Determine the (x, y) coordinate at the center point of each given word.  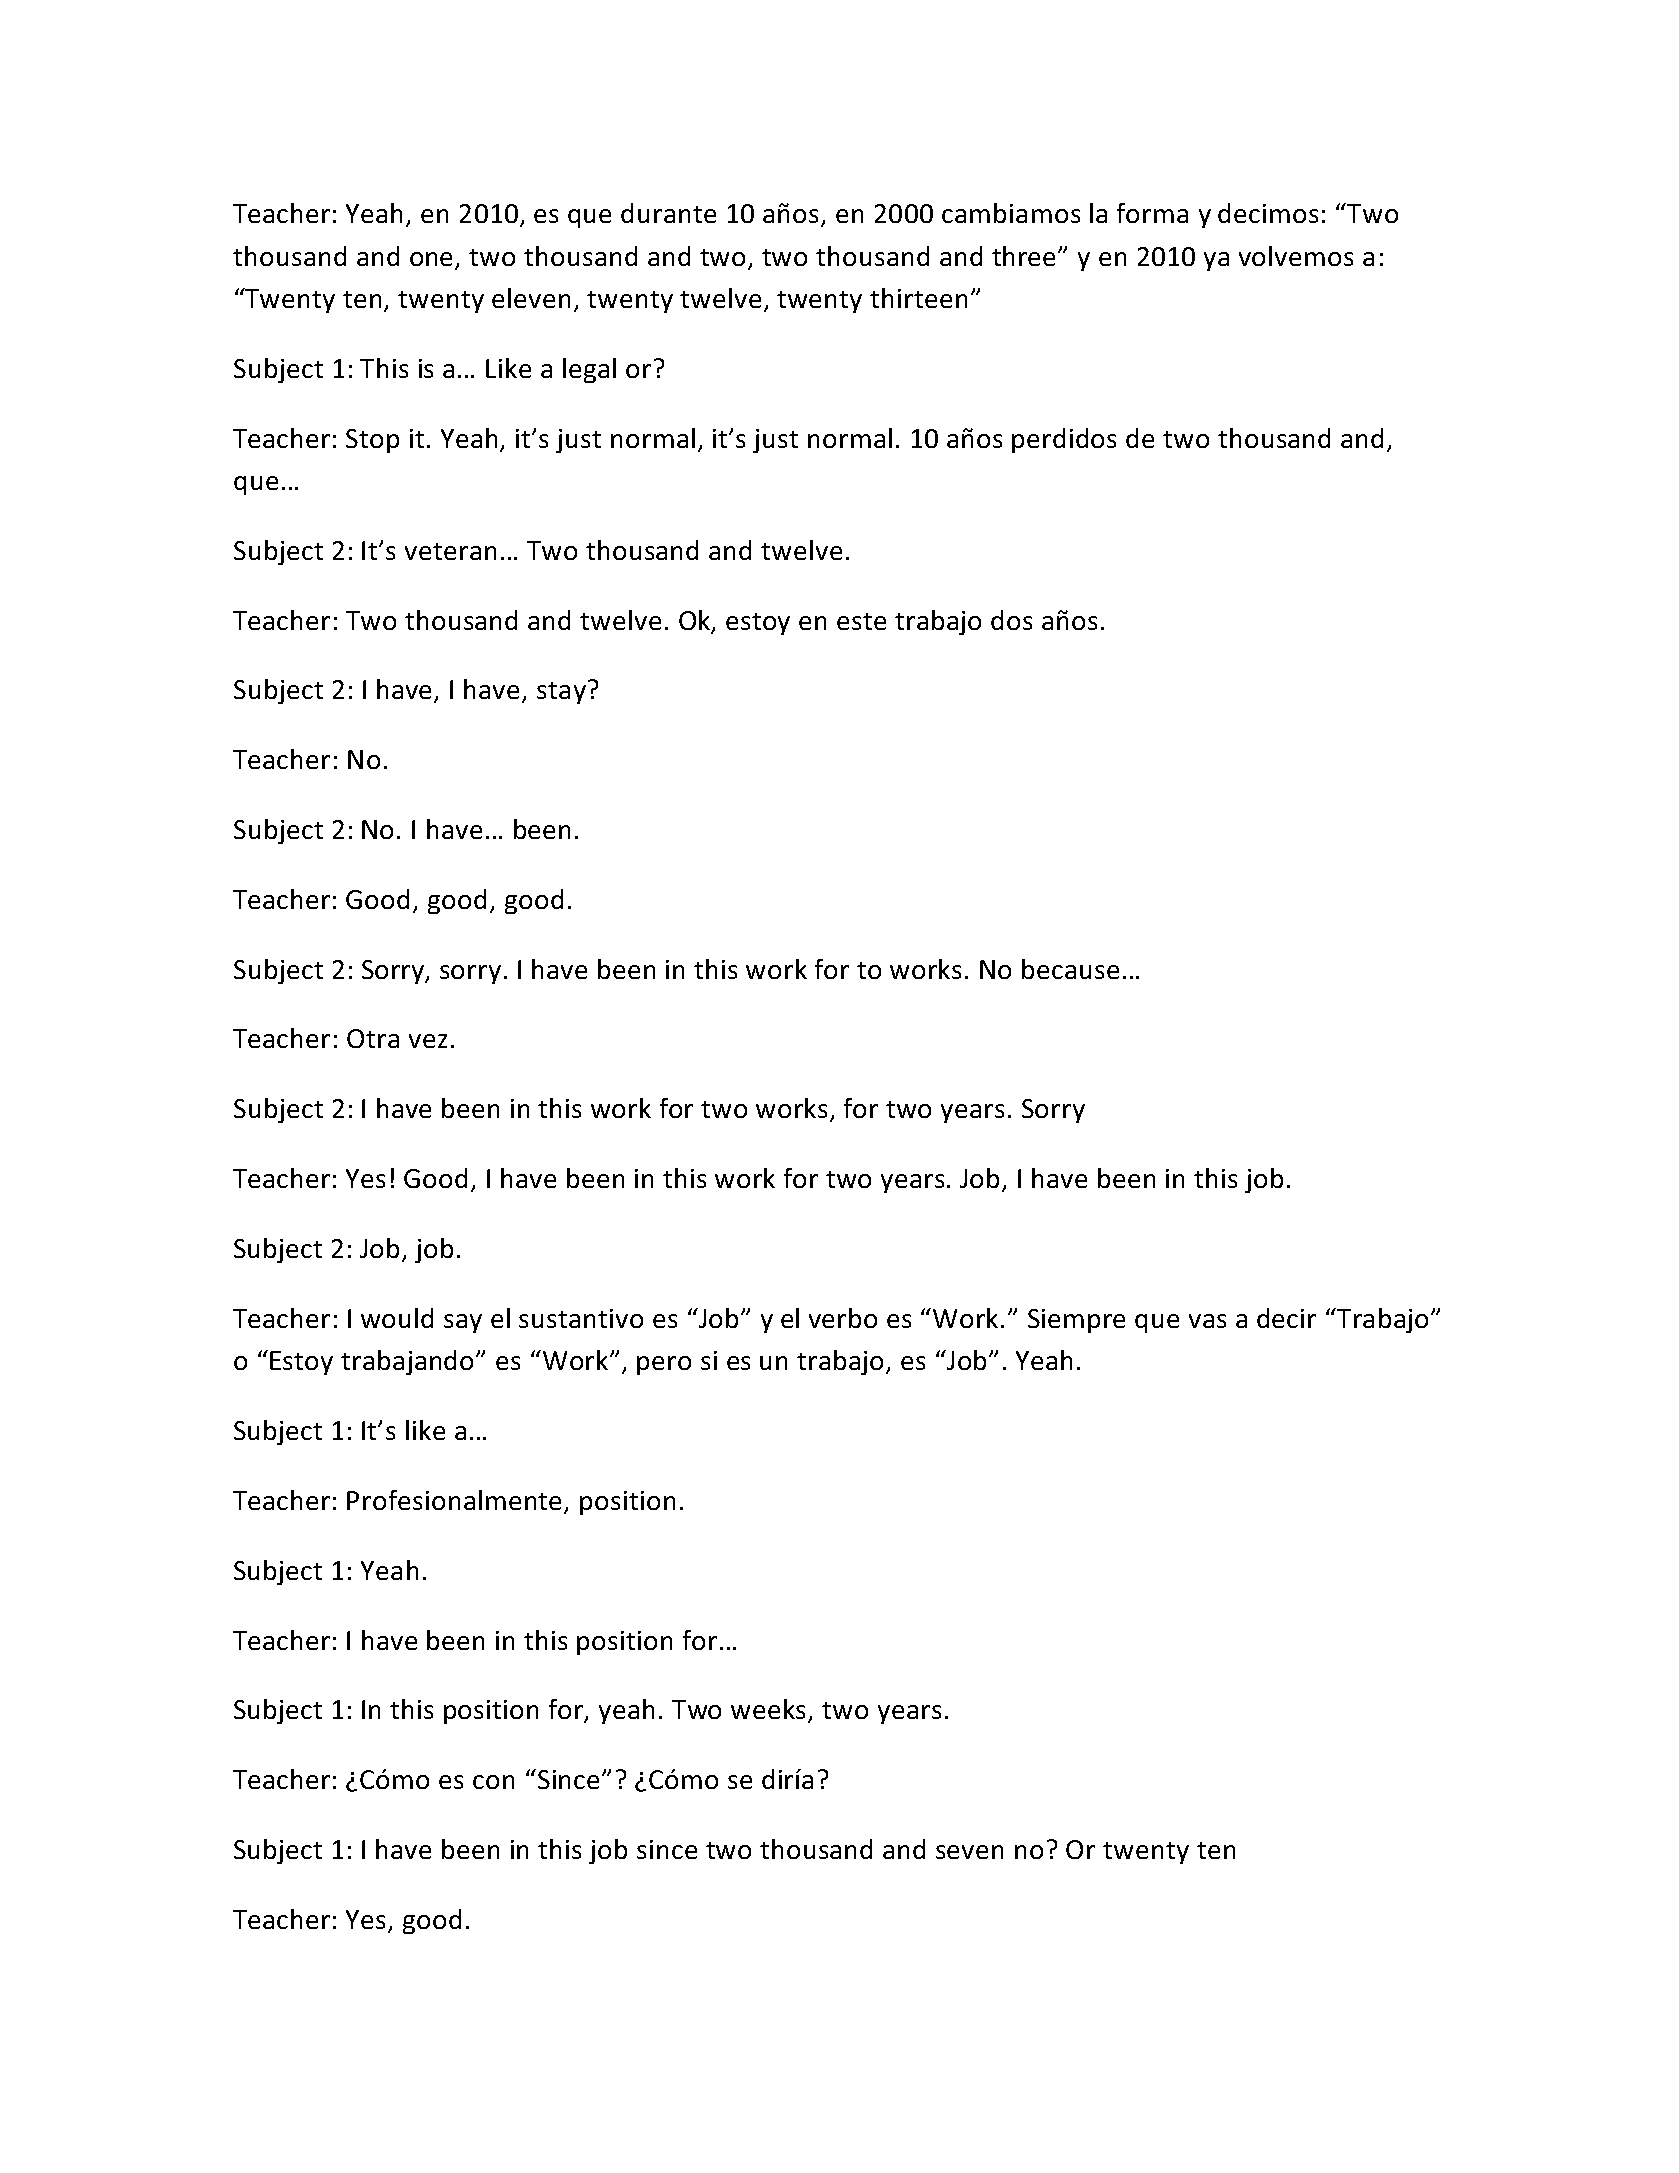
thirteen (918, 298)
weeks (770, 1710)
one (433, 260)
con (493, 1782)
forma (1152, 213)
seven (969, 1852)
